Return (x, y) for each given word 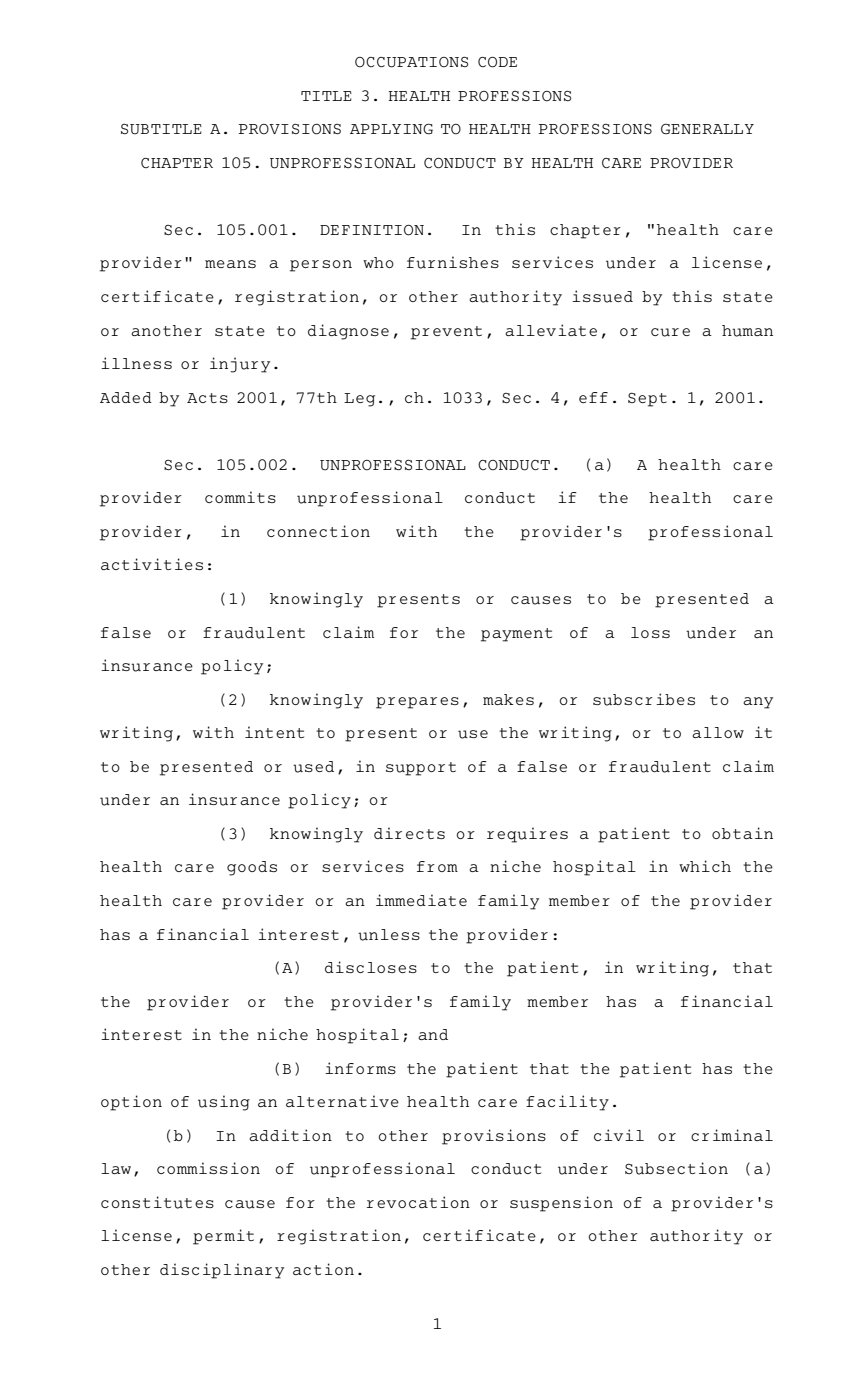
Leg (359, 400)
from (437, 866)
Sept (647, 400)
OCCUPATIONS (411, 62)
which (705, 866)
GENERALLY (707, 129)
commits (240, 497)
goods (252, 868)
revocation (418, 1202)
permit (223, 1237)
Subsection (676, 1168)
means (230, 264)
